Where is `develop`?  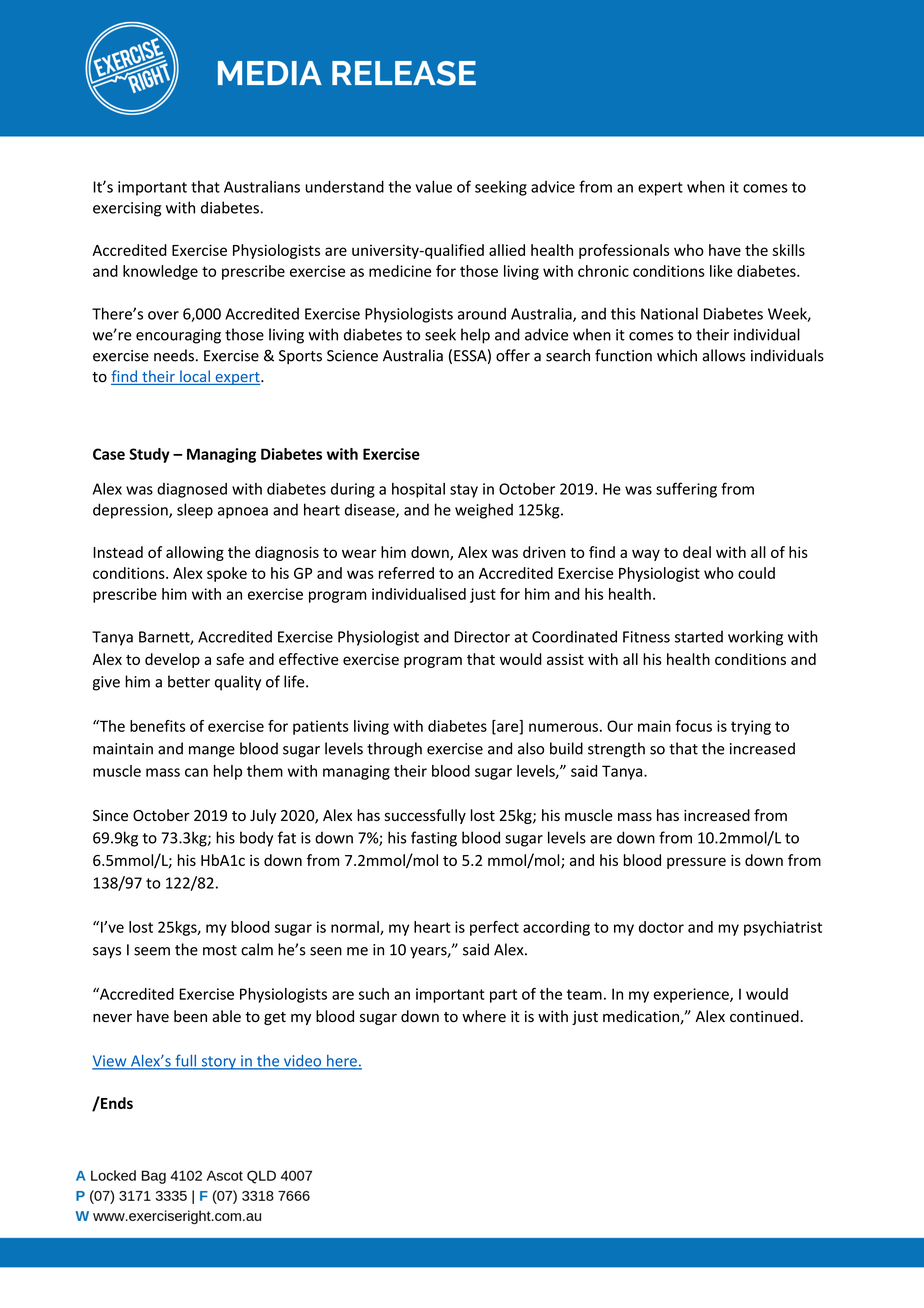
develop is located at coordinates (172, 660).
